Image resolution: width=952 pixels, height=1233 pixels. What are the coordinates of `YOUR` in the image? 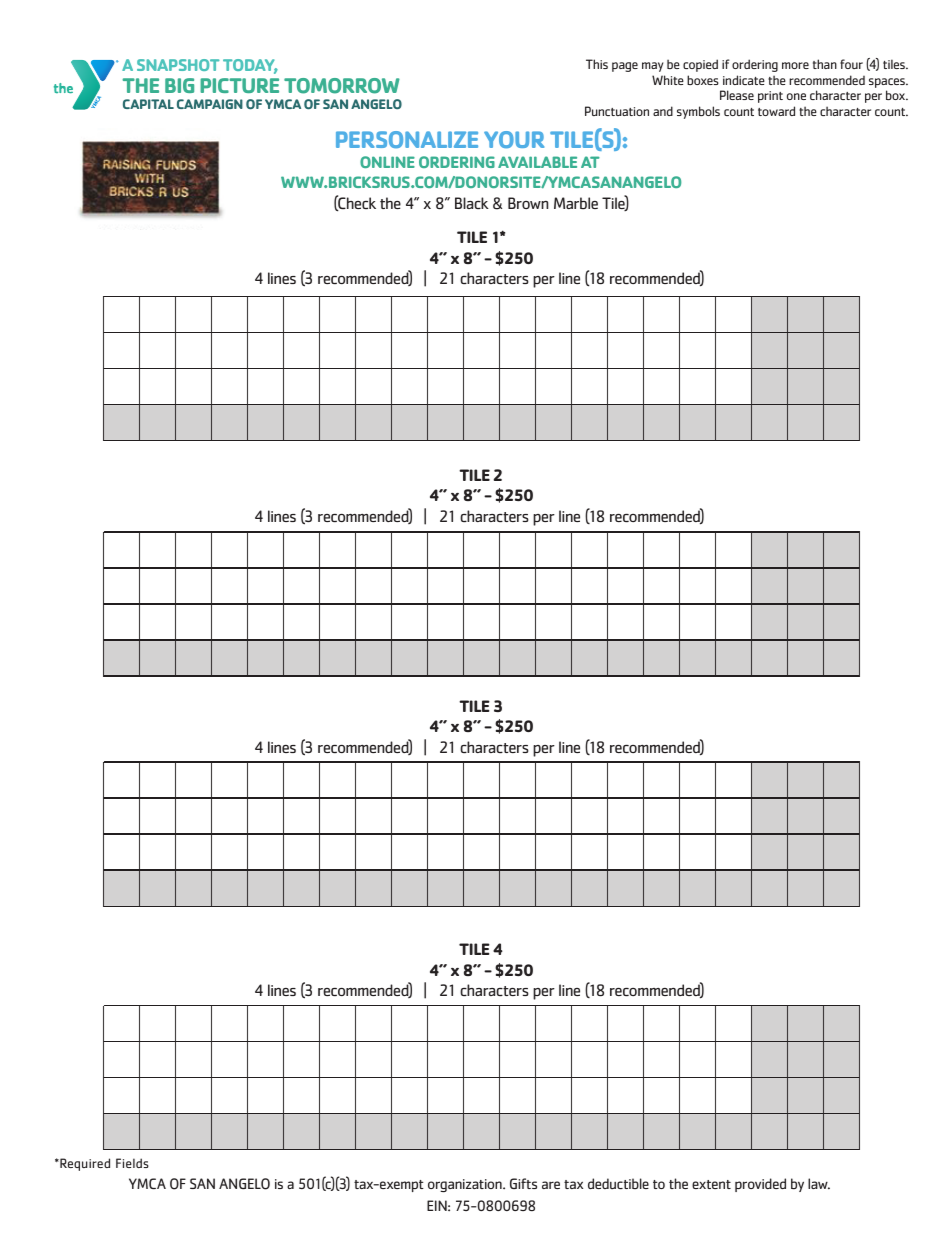 It's located at (514, 139).
